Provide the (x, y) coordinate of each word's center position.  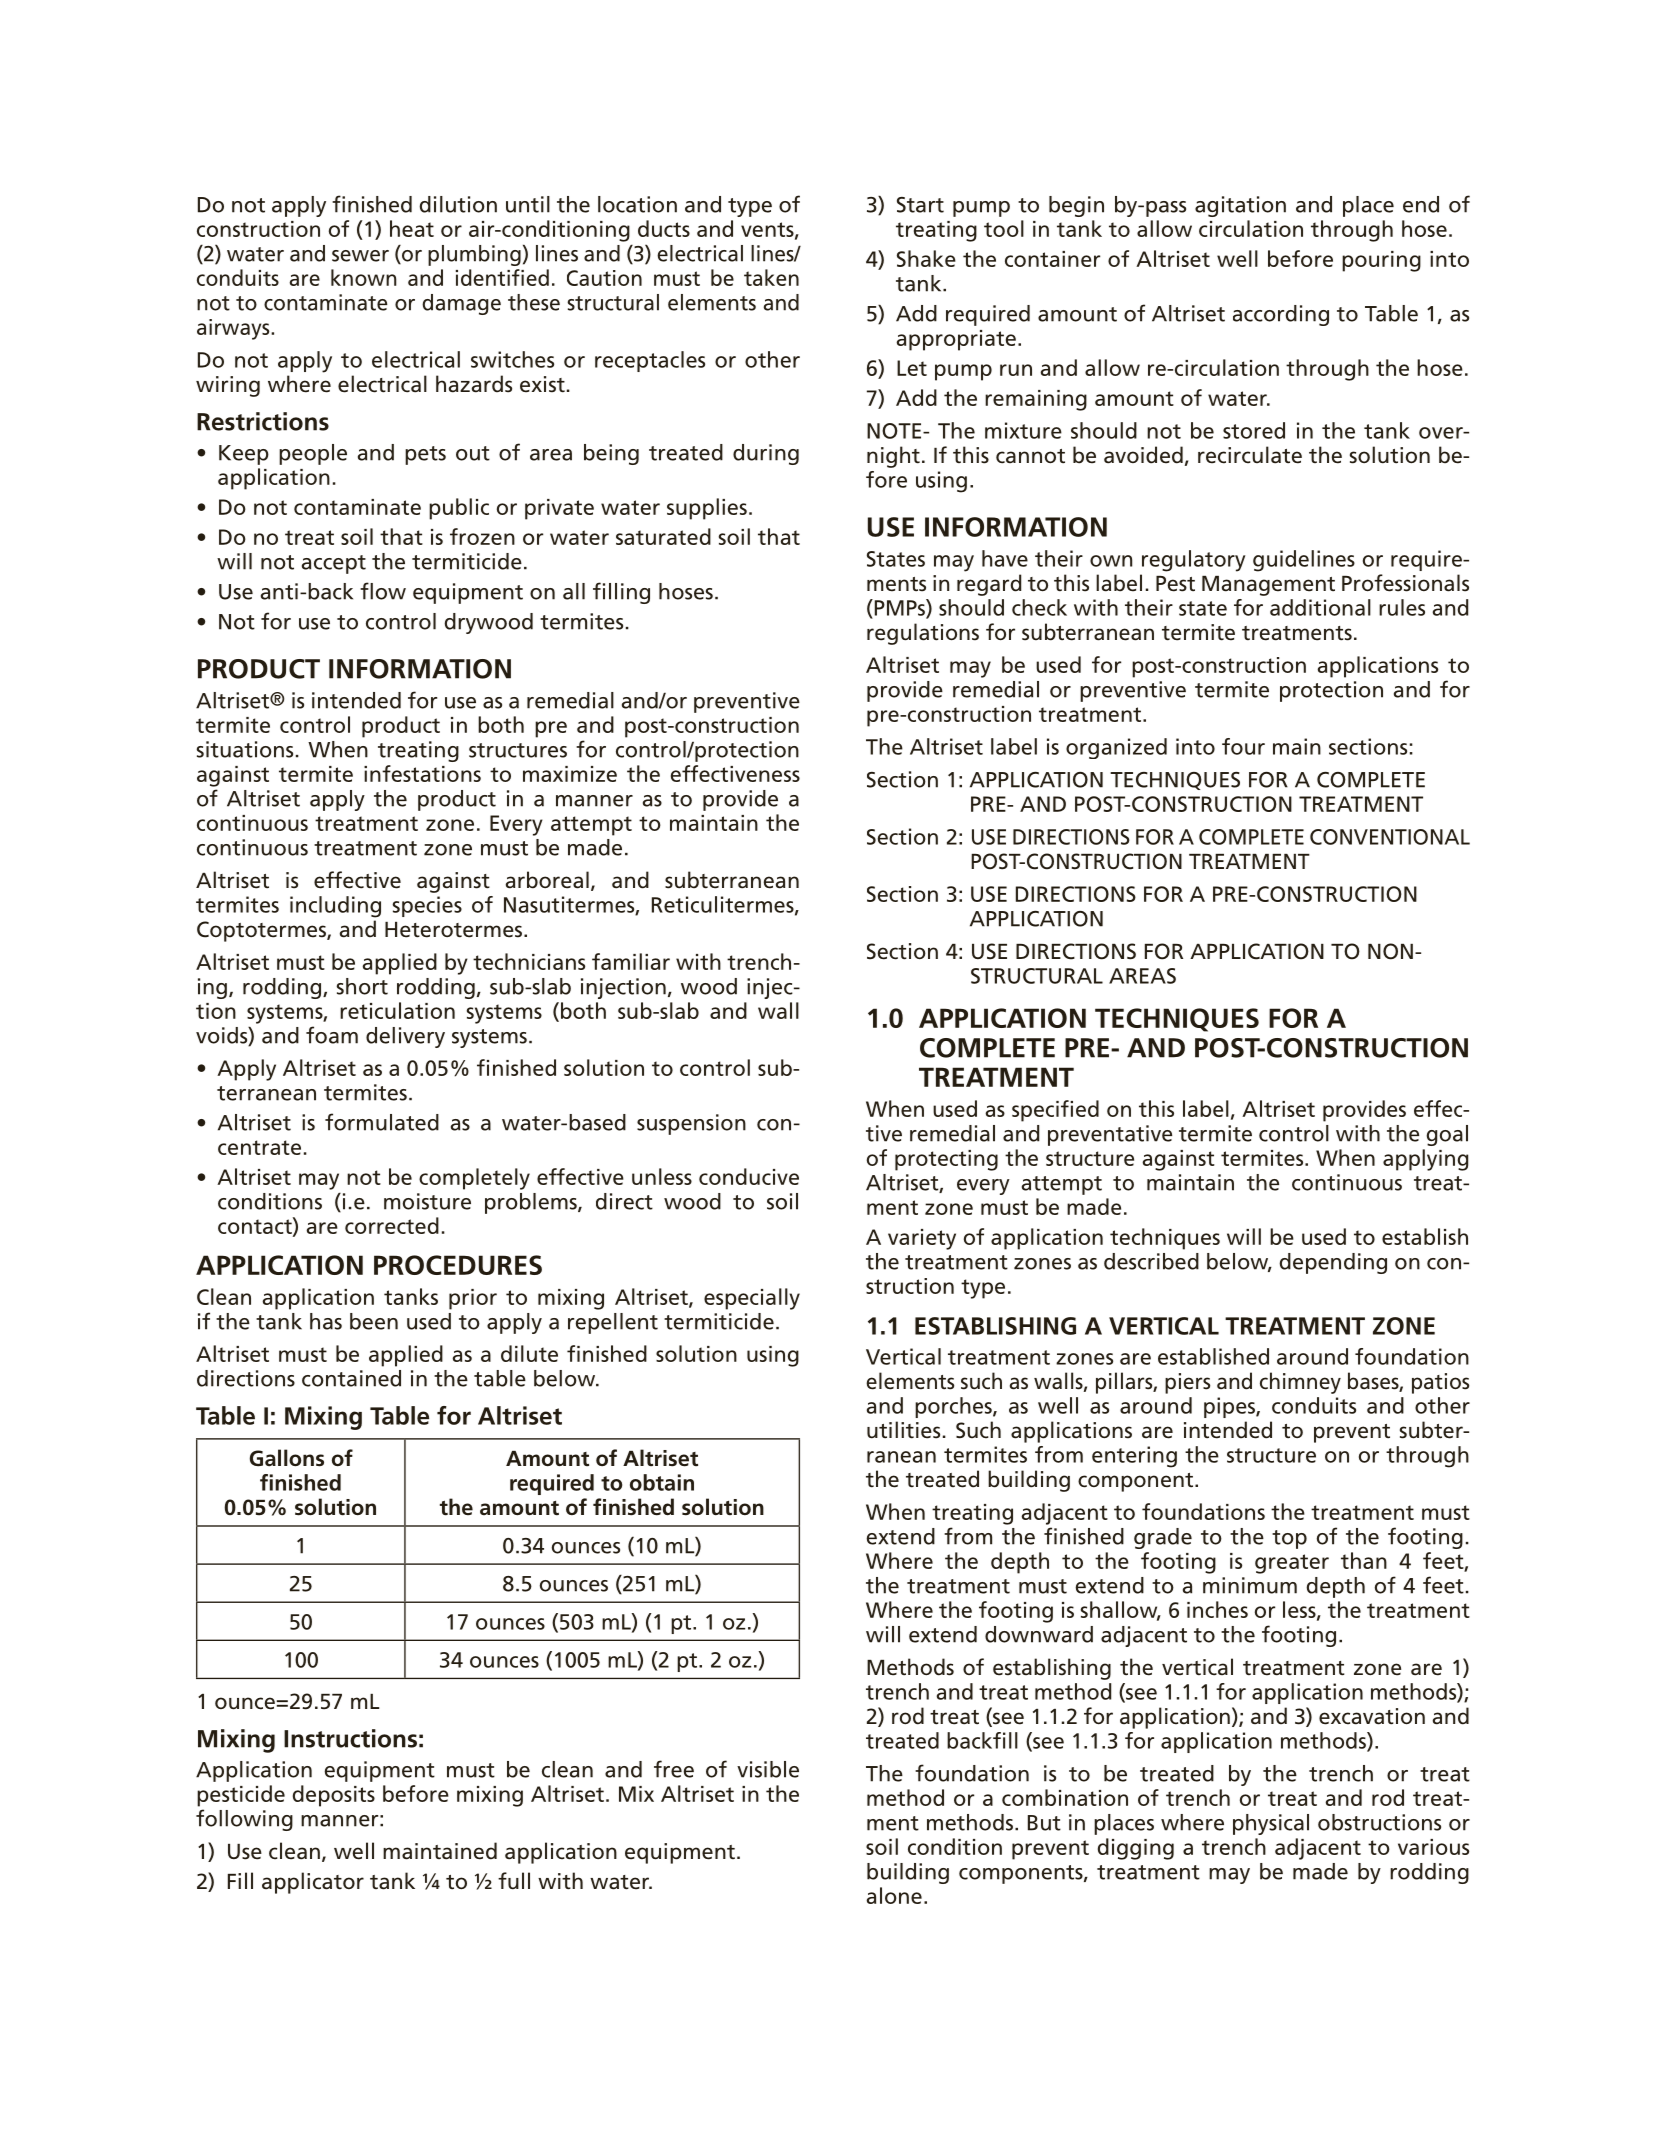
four (1243, 746)
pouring (1381, 261)
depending (1333, 1263)
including (335, 907)
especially (752, 1299)
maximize (570, 774)
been (374, 1321)
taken (771, 277)
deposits (334, 1796)
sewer (360, 256)
